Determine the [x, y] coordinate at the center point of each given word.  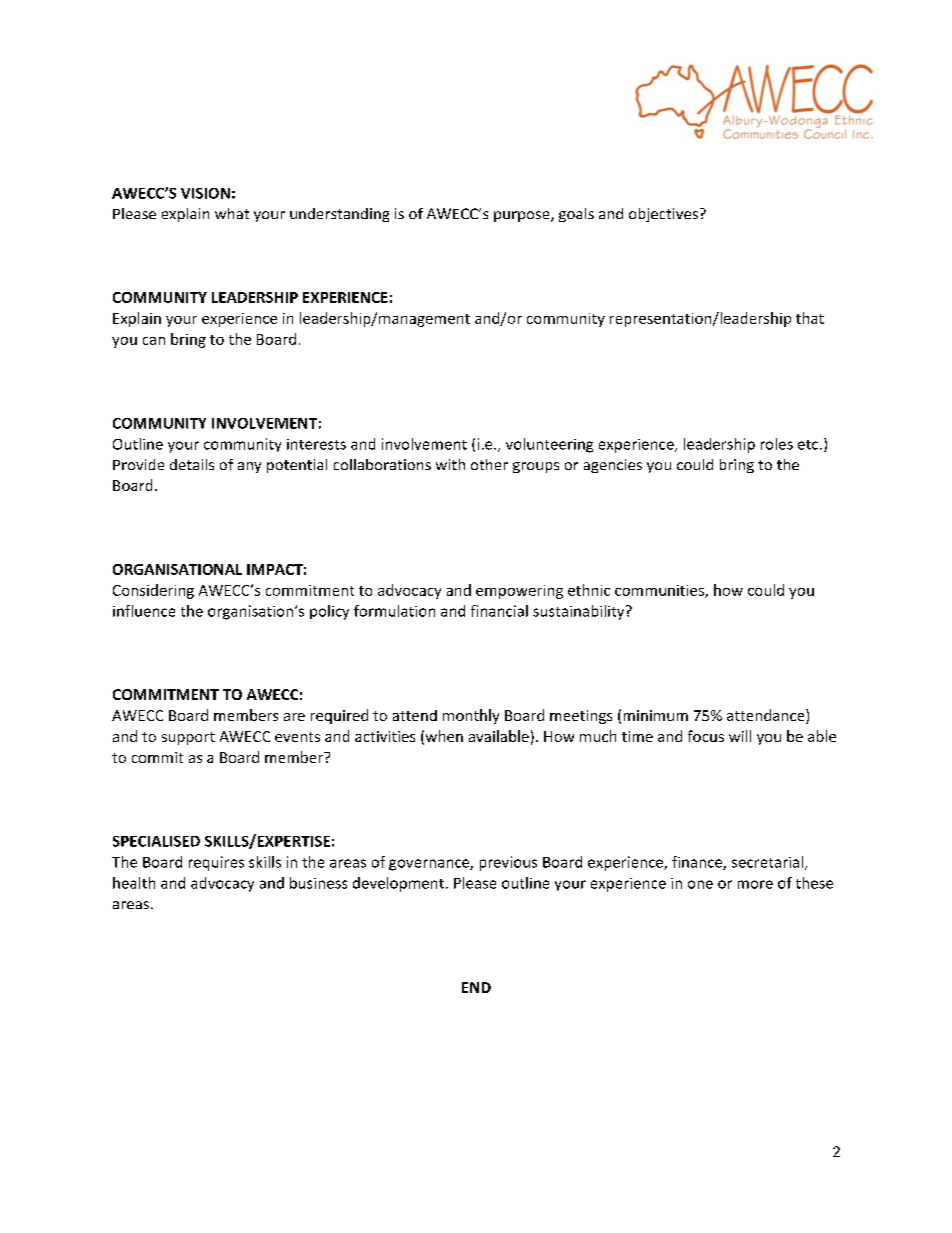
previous [508, 863]
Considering [153, 591]
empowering [519, 592]
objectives [665, 215]
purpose [523, 216]
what [232, 213]
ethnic [589, 590]
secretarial [767, 862]
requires [216, 863]
